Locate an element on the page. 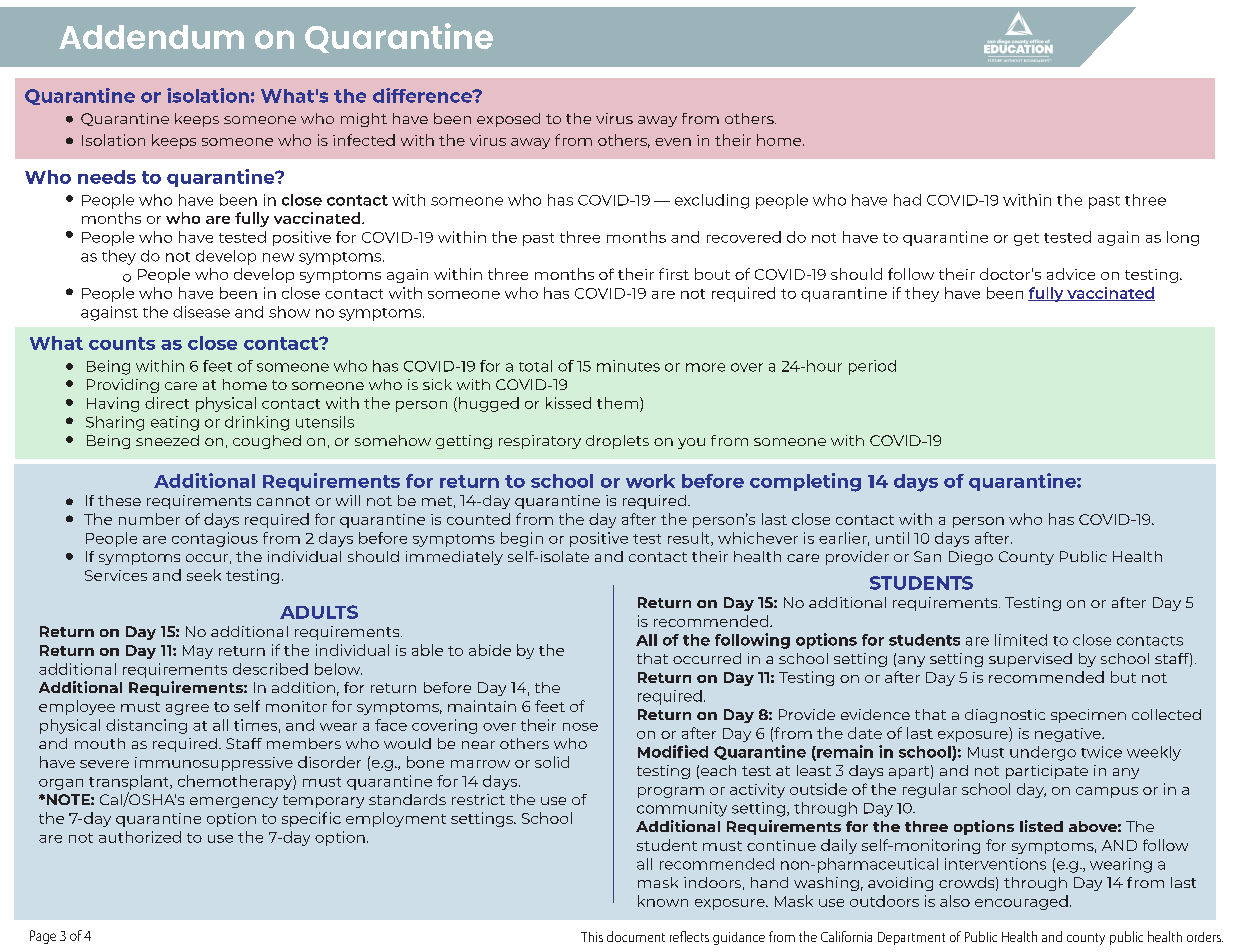 Image resolution: width=1233 pixels, height=952 pixels. exposed is located at coordinates (508, 120).
